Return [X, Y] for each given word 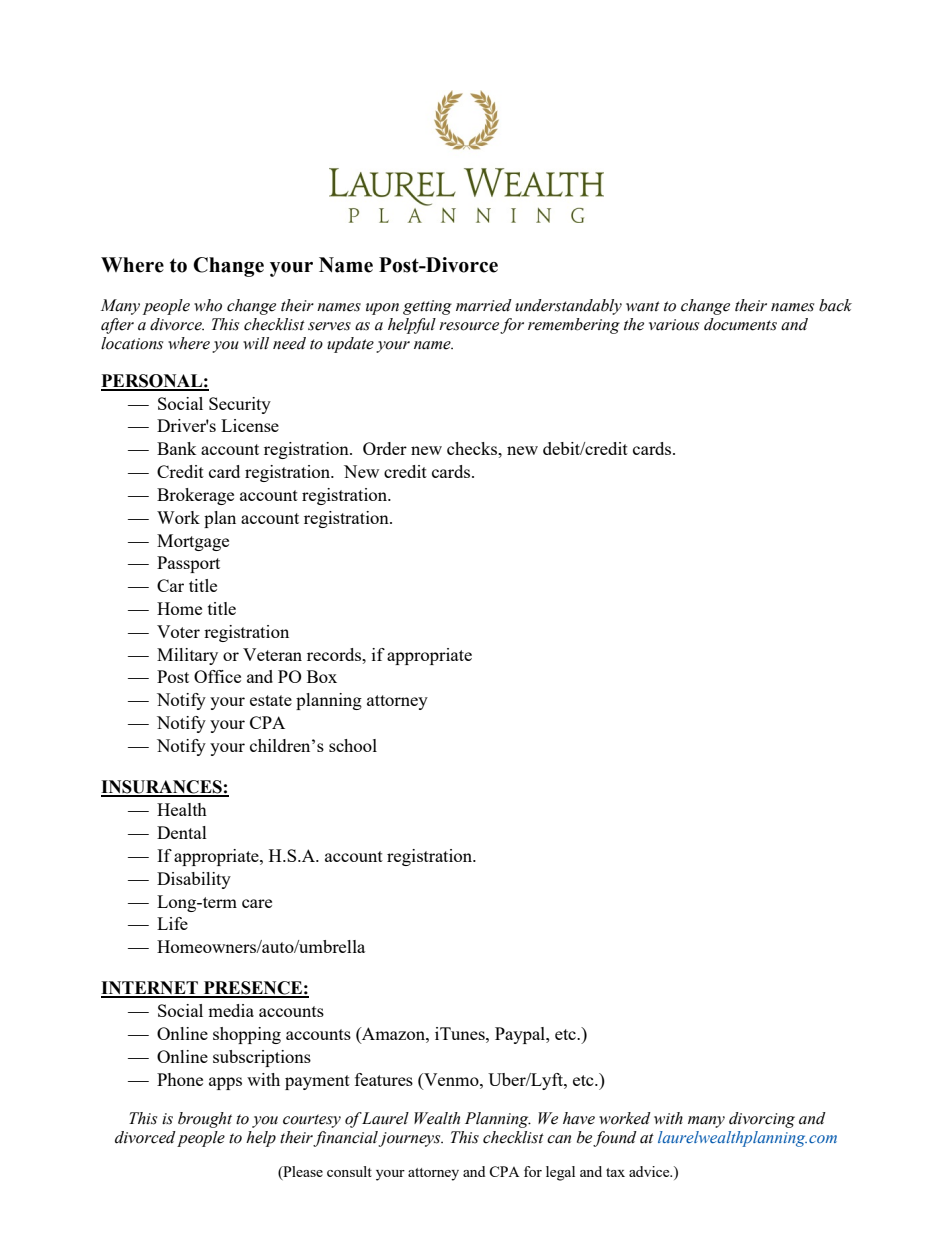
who [208, 305]
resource [469, 326]
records [335, 654]
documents [740, 324]
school [353, 745]
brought [205, 1120]
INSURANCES [162, 788]
